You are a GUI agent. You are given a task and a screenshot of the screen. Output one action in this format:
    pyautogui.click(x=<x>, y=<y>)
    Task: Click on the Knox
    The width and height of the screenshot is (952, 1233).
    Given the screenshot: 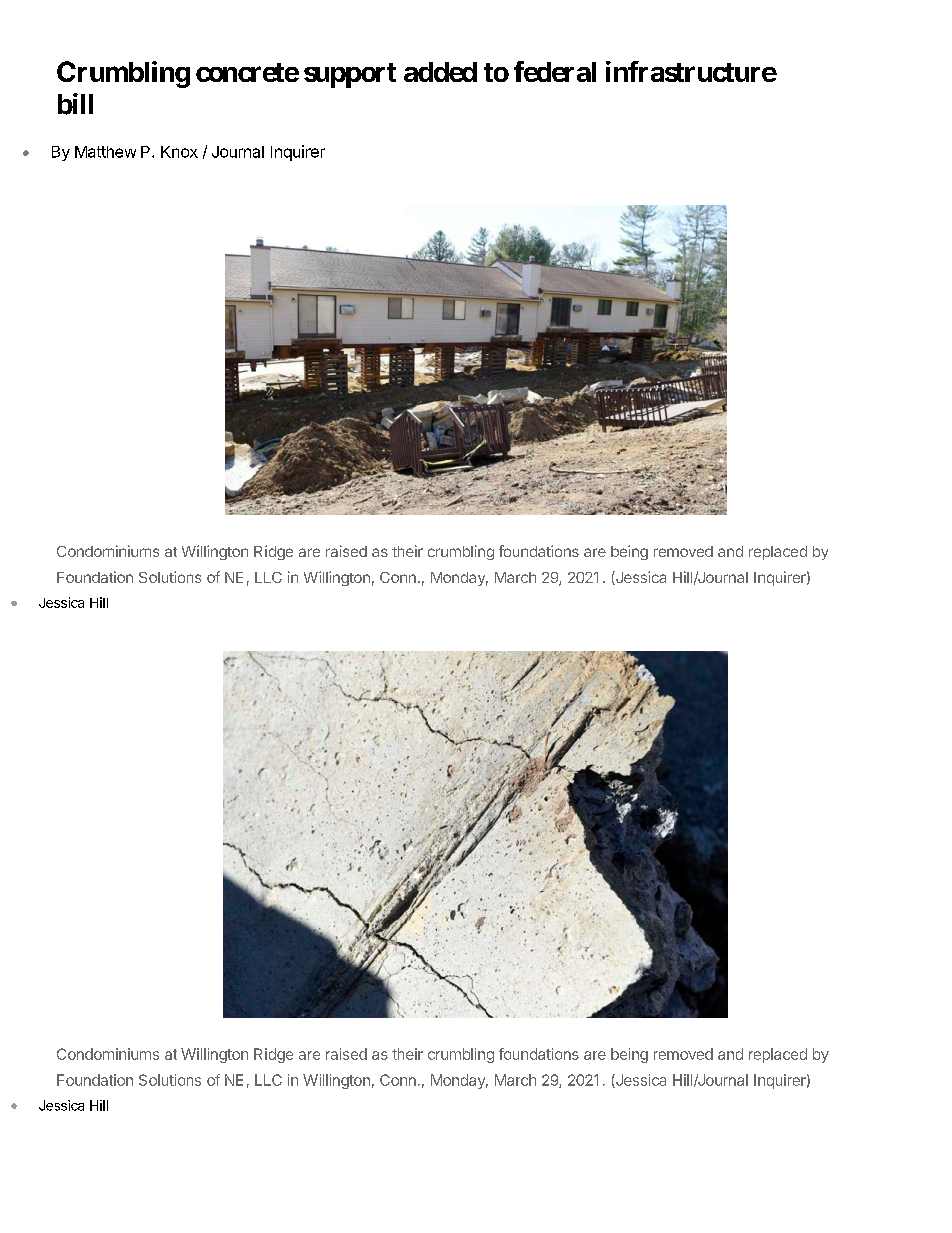 What is the action you would take?
    pyautogui.click(x=179, y=152)
